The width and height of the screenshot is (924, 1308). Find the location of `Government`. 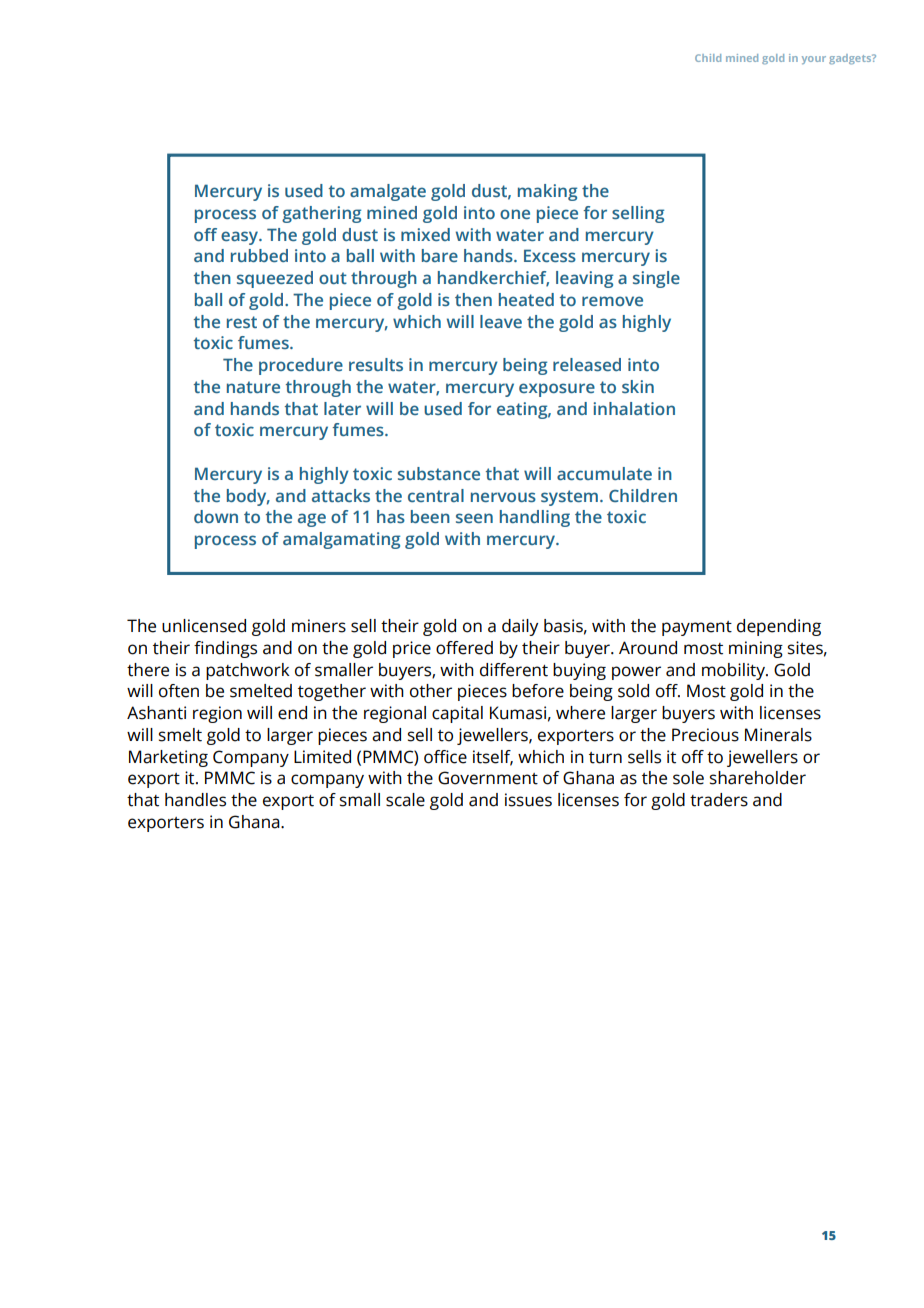

Government is located at coordinates (488, 778).
